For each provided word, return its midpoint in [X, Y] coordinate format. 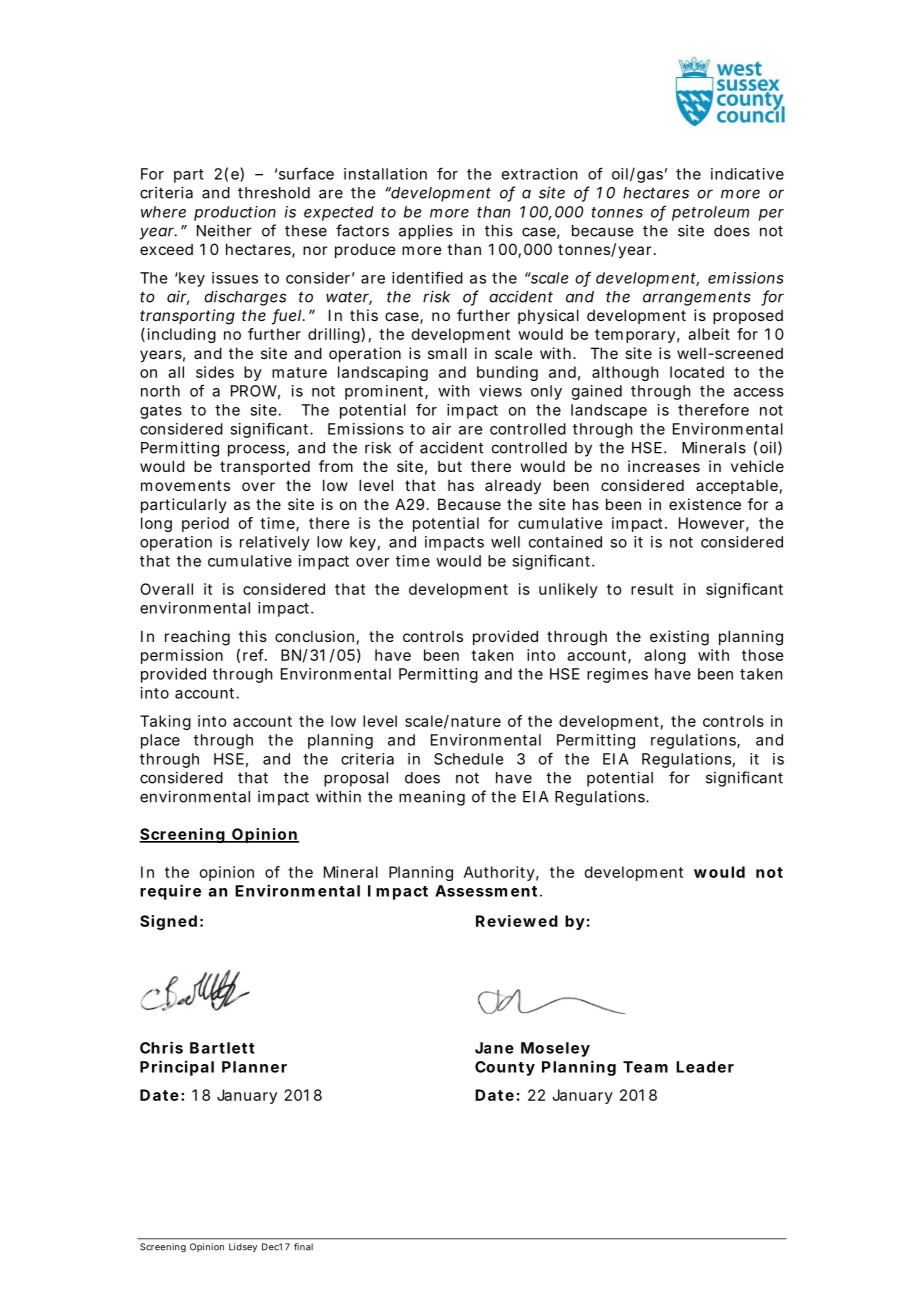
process [257, 450]
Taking [165, 722]
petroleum [710, 213]
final [303, 1247]
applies [426, 232]
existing [679, 638]
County [505, 1068]
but [450, 466]
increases [664, 466]
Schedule [468, 759]
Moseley [555, 1049]
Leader [705, 1067]
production [235, 213]
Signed [168, 922]
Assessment [486, 891]
